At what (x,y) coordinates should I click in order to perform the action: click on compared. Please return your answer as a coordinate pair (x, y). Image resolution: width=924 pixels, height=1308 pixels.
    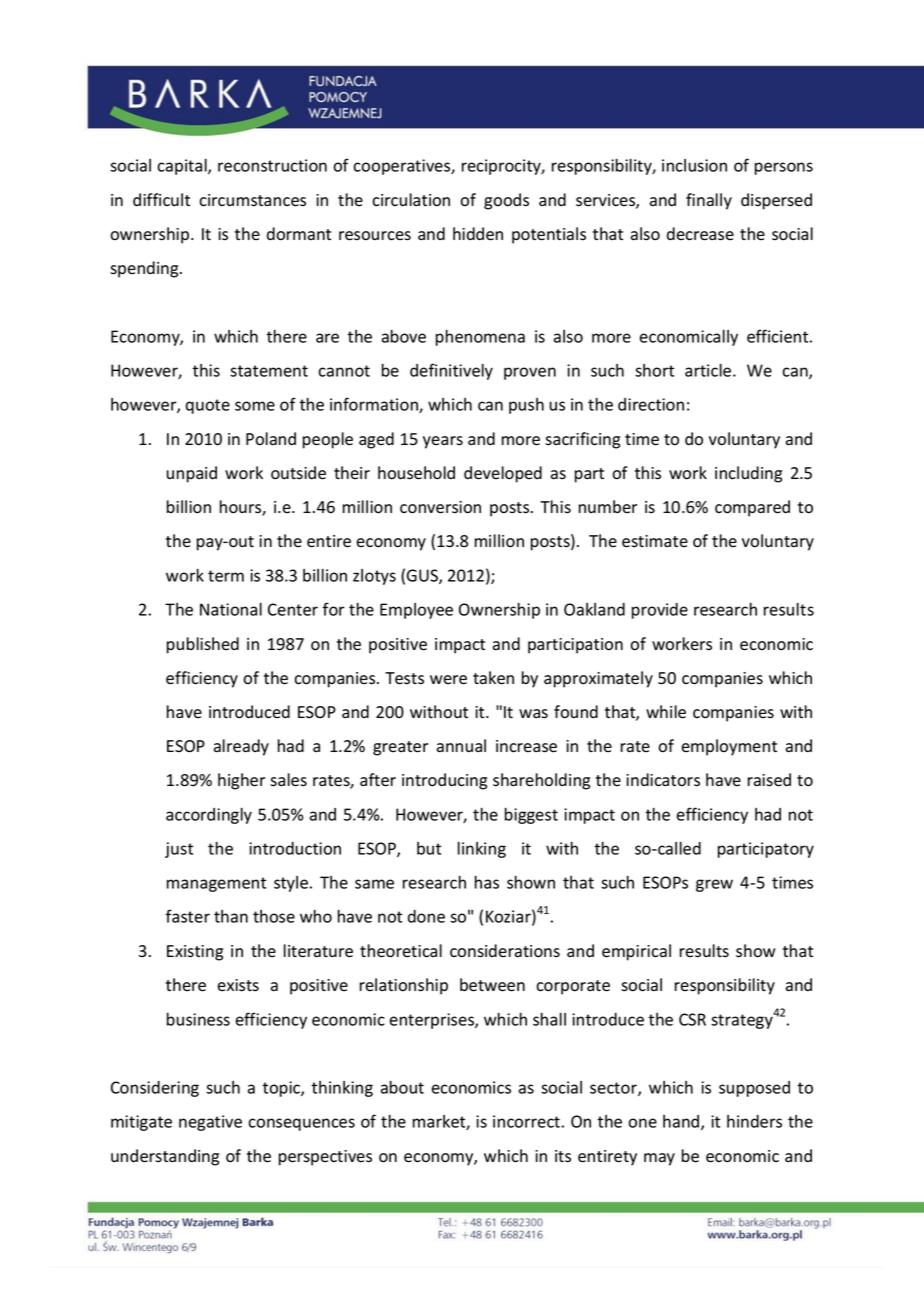
    Looking at the image, I should click on (752, 508).
